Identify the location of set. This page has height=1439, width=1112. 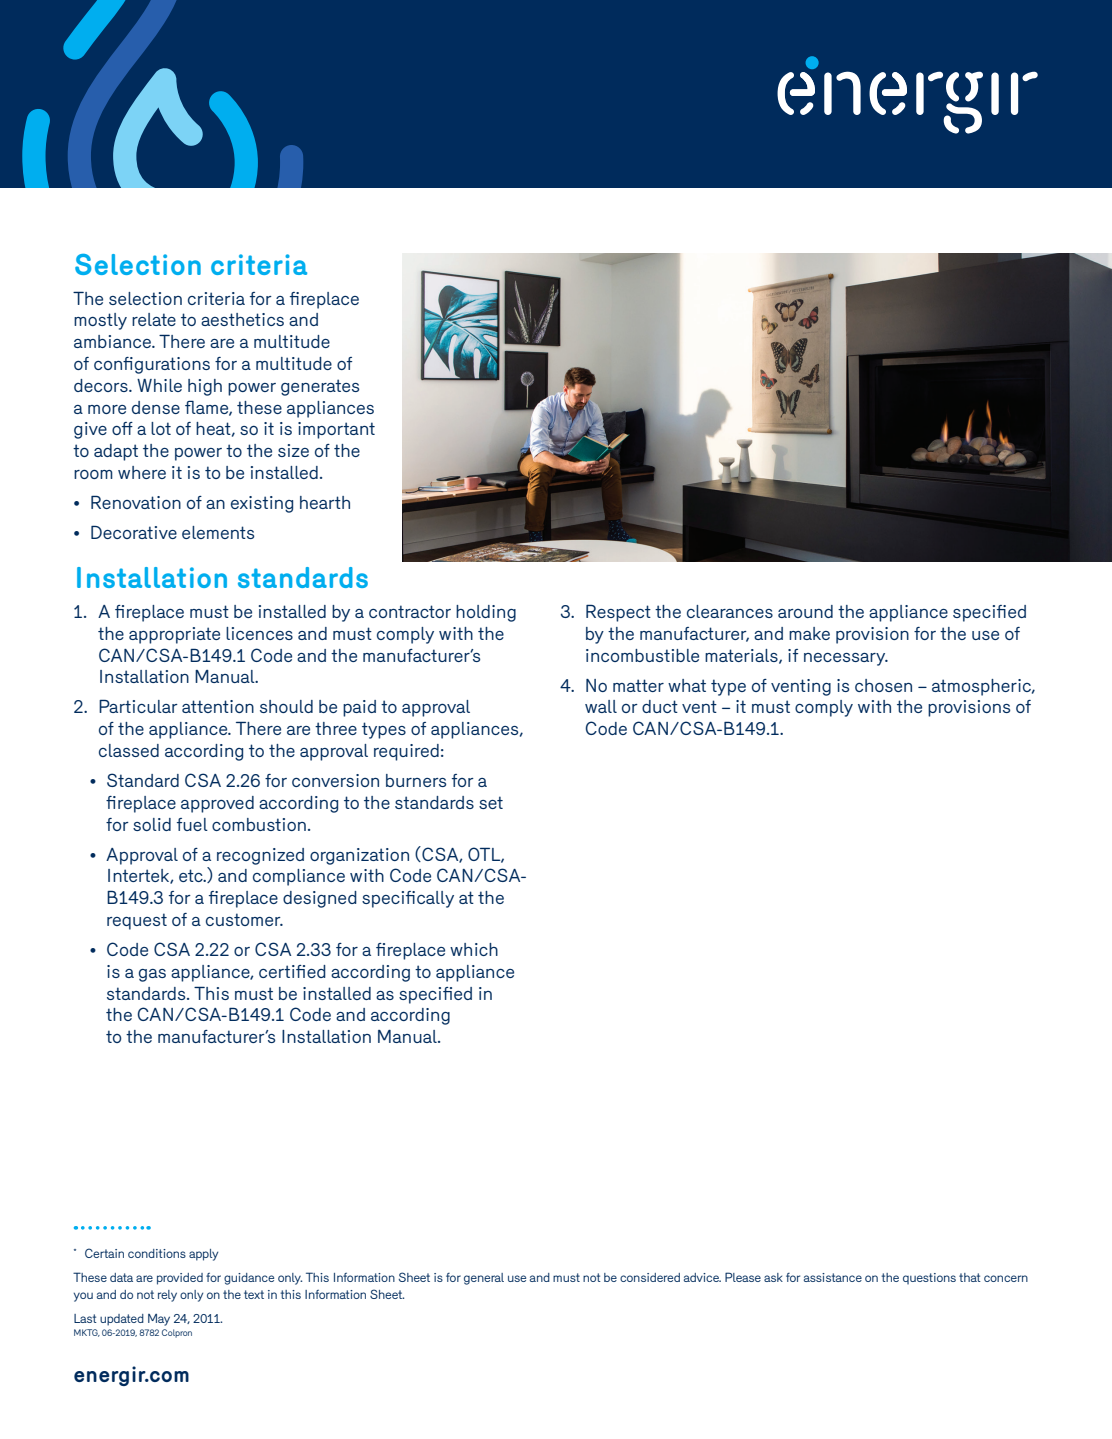
(491, 802).
